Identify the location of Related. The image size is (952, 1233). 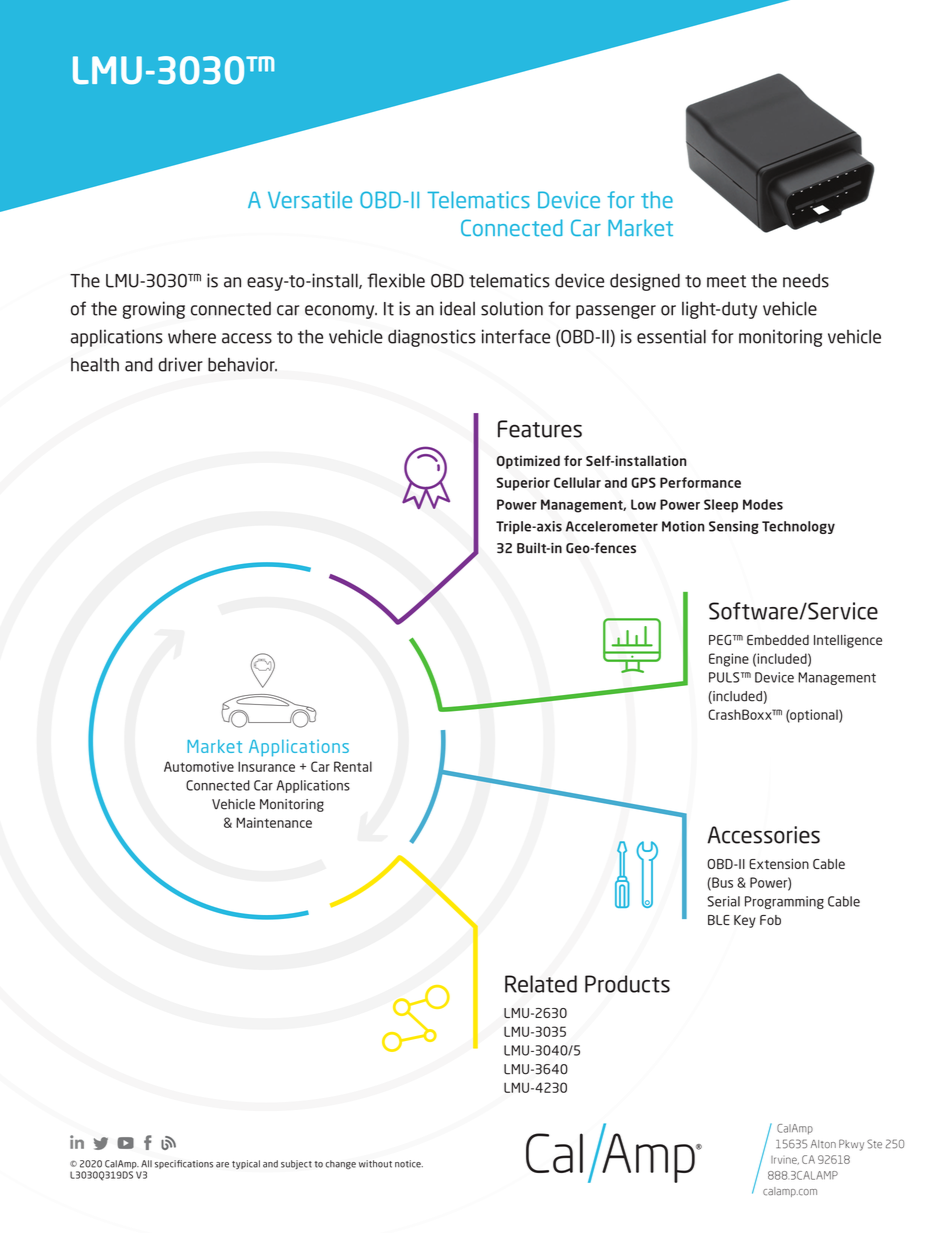
(541, 984).
